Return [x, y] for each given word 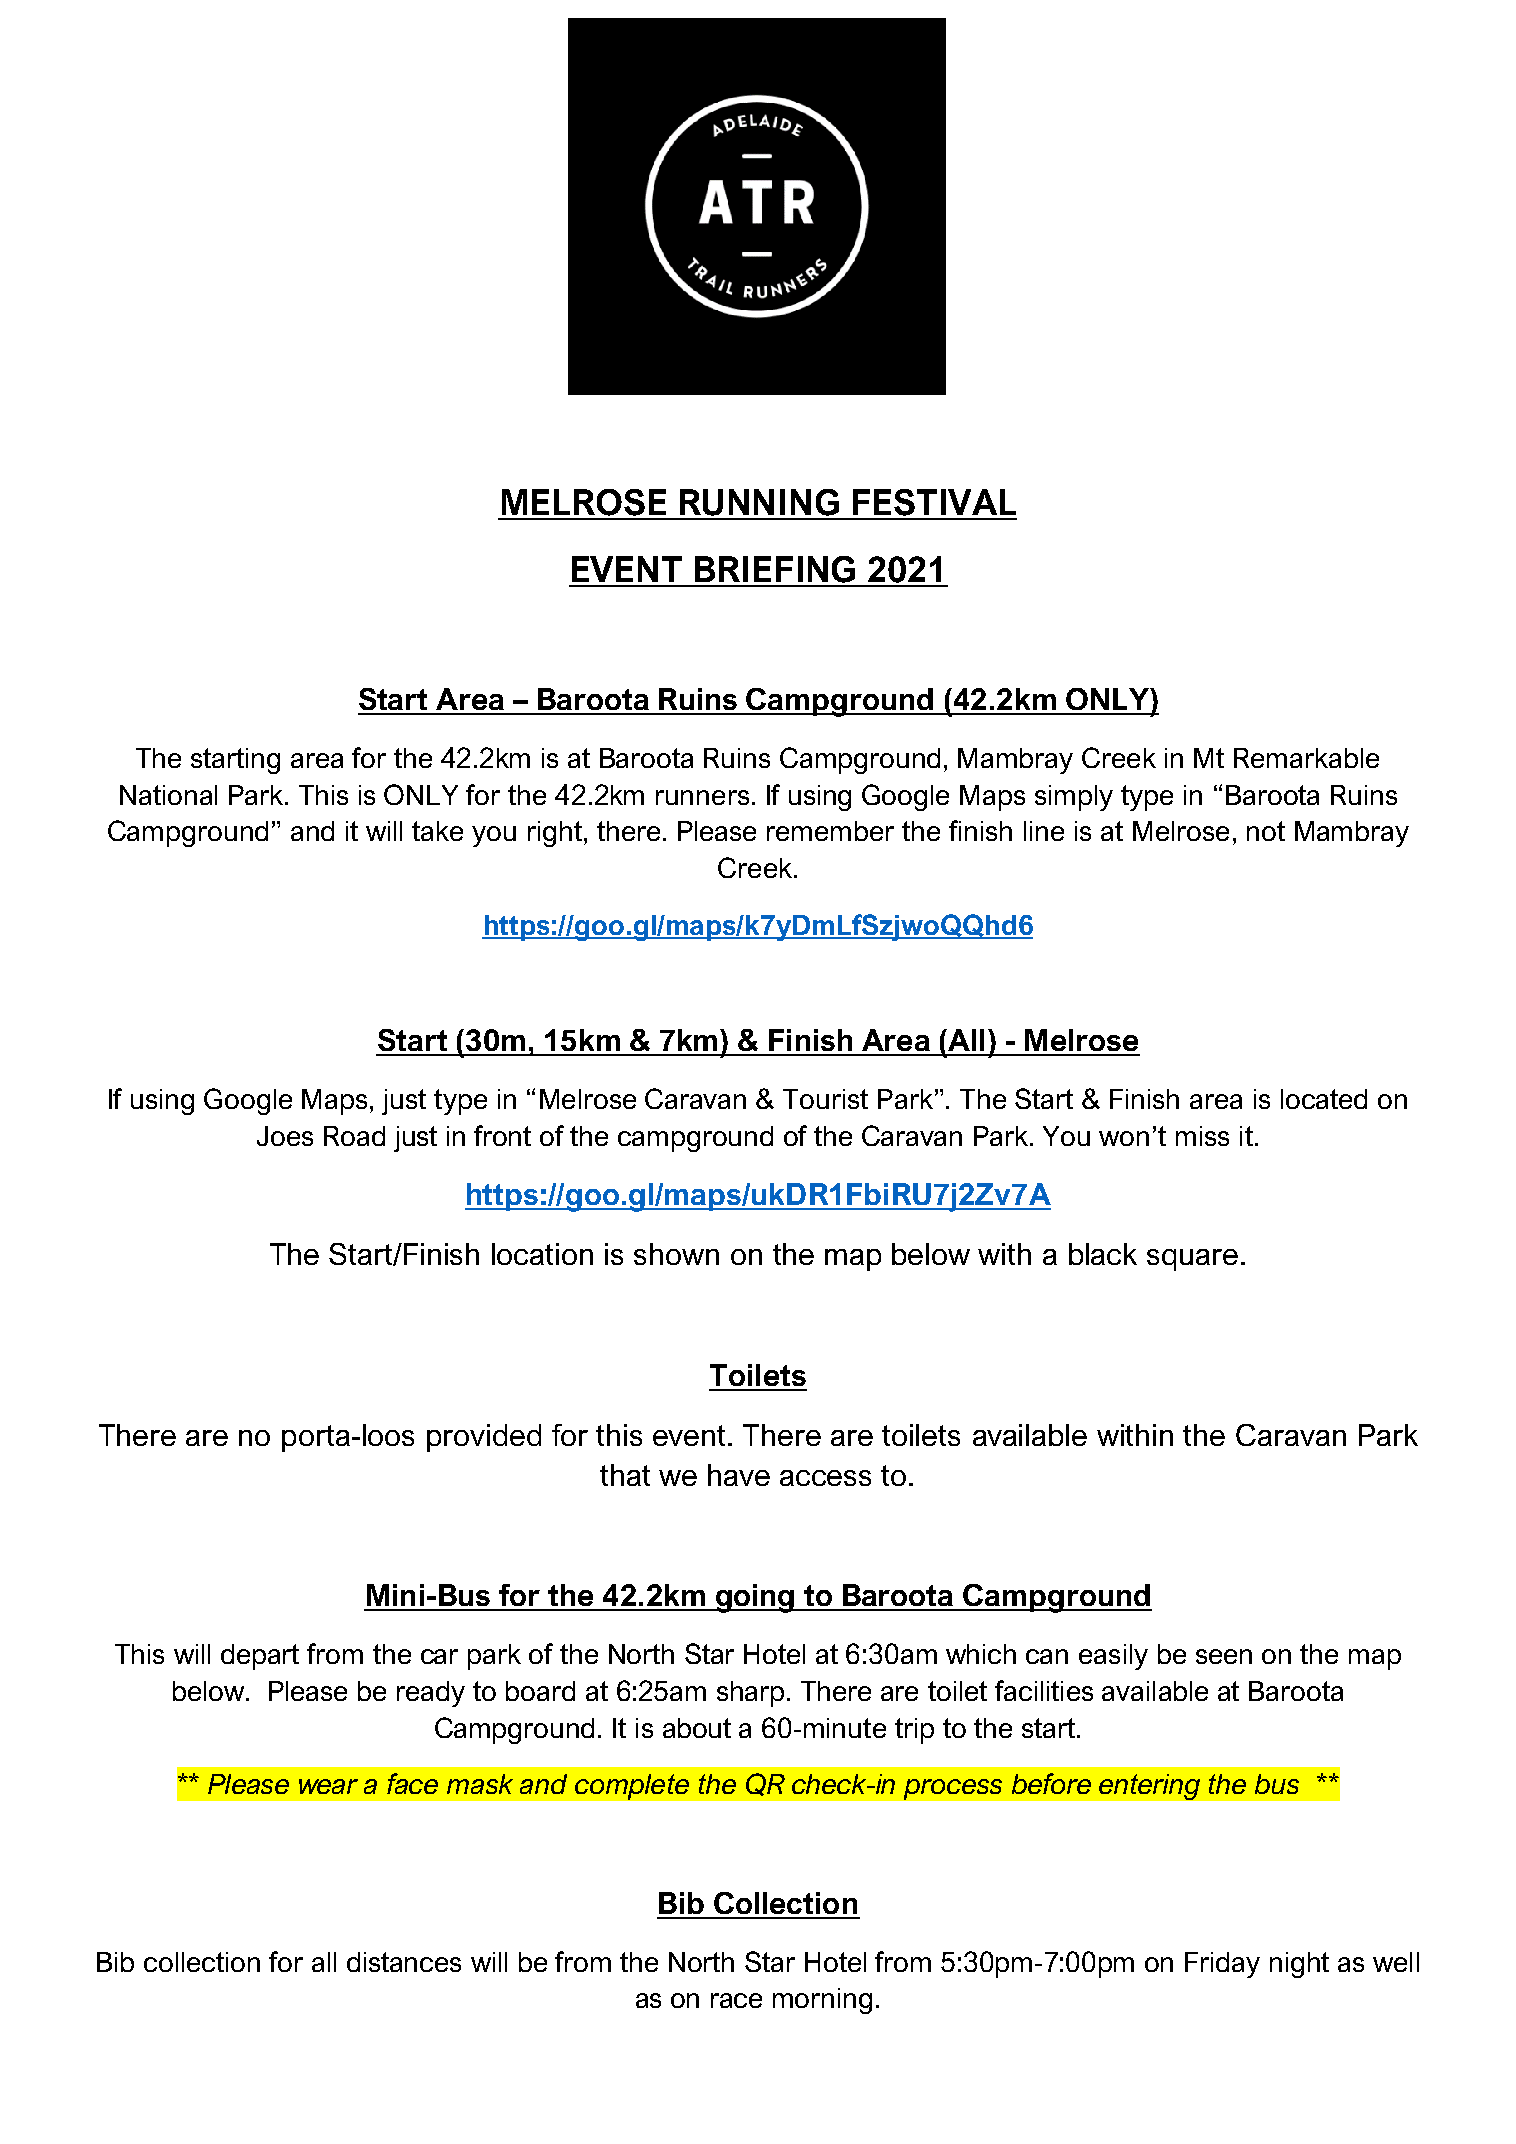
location [542, 1254]
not [1266, 831]
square [1192, 1260]
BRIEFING [775, 569]
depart [260, 1657]
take [437, 831]
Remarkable [1306, 758]
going [755, 1598]
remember [830, 831]
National [168, 795]
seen [1224, 1656]
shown [676, 1254]
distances [404, 1962]
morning [822, 2001]
